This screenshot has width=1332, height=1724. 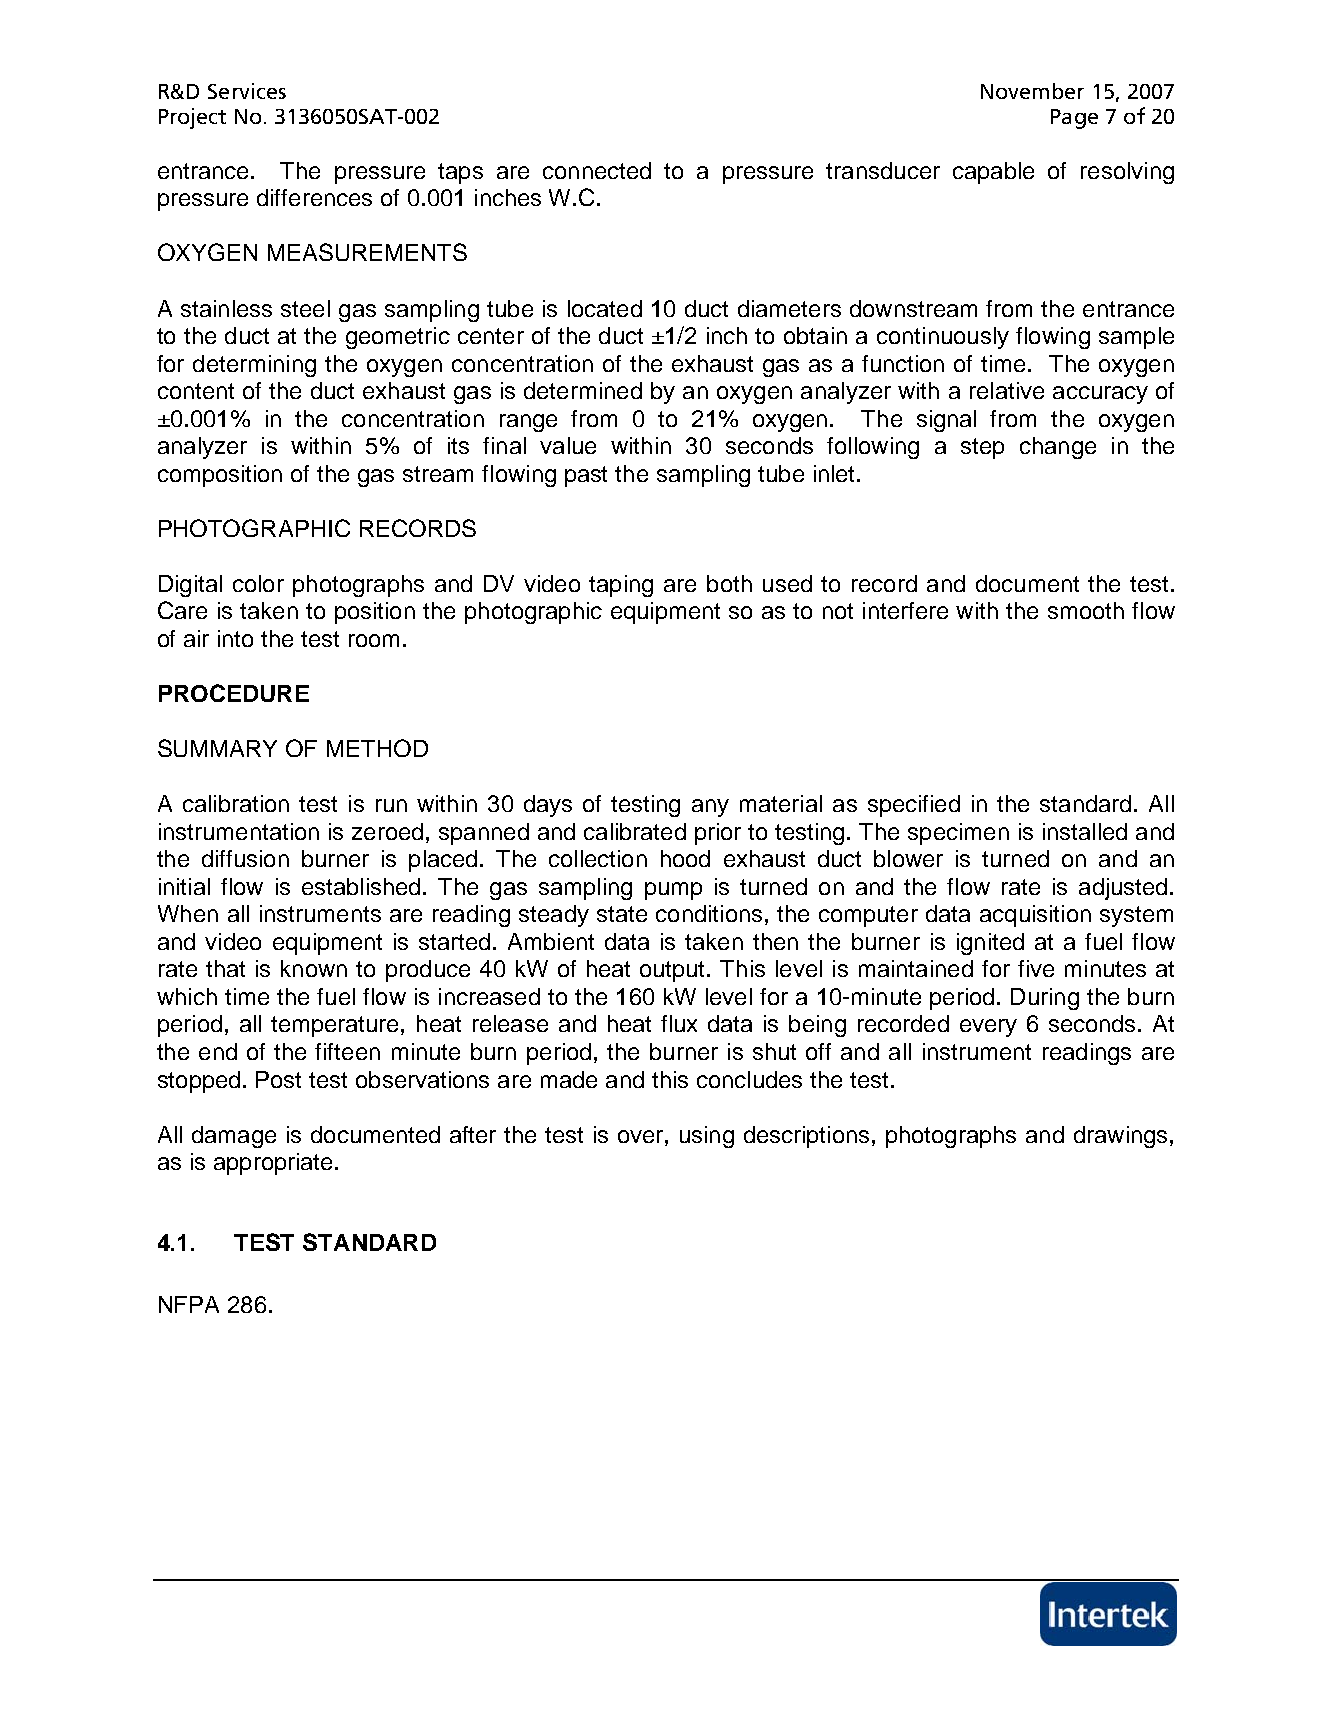 What do you see at coordinates (1074, 119) in the screenshot?
I see `Page` at bounding box center [1074, 119].
